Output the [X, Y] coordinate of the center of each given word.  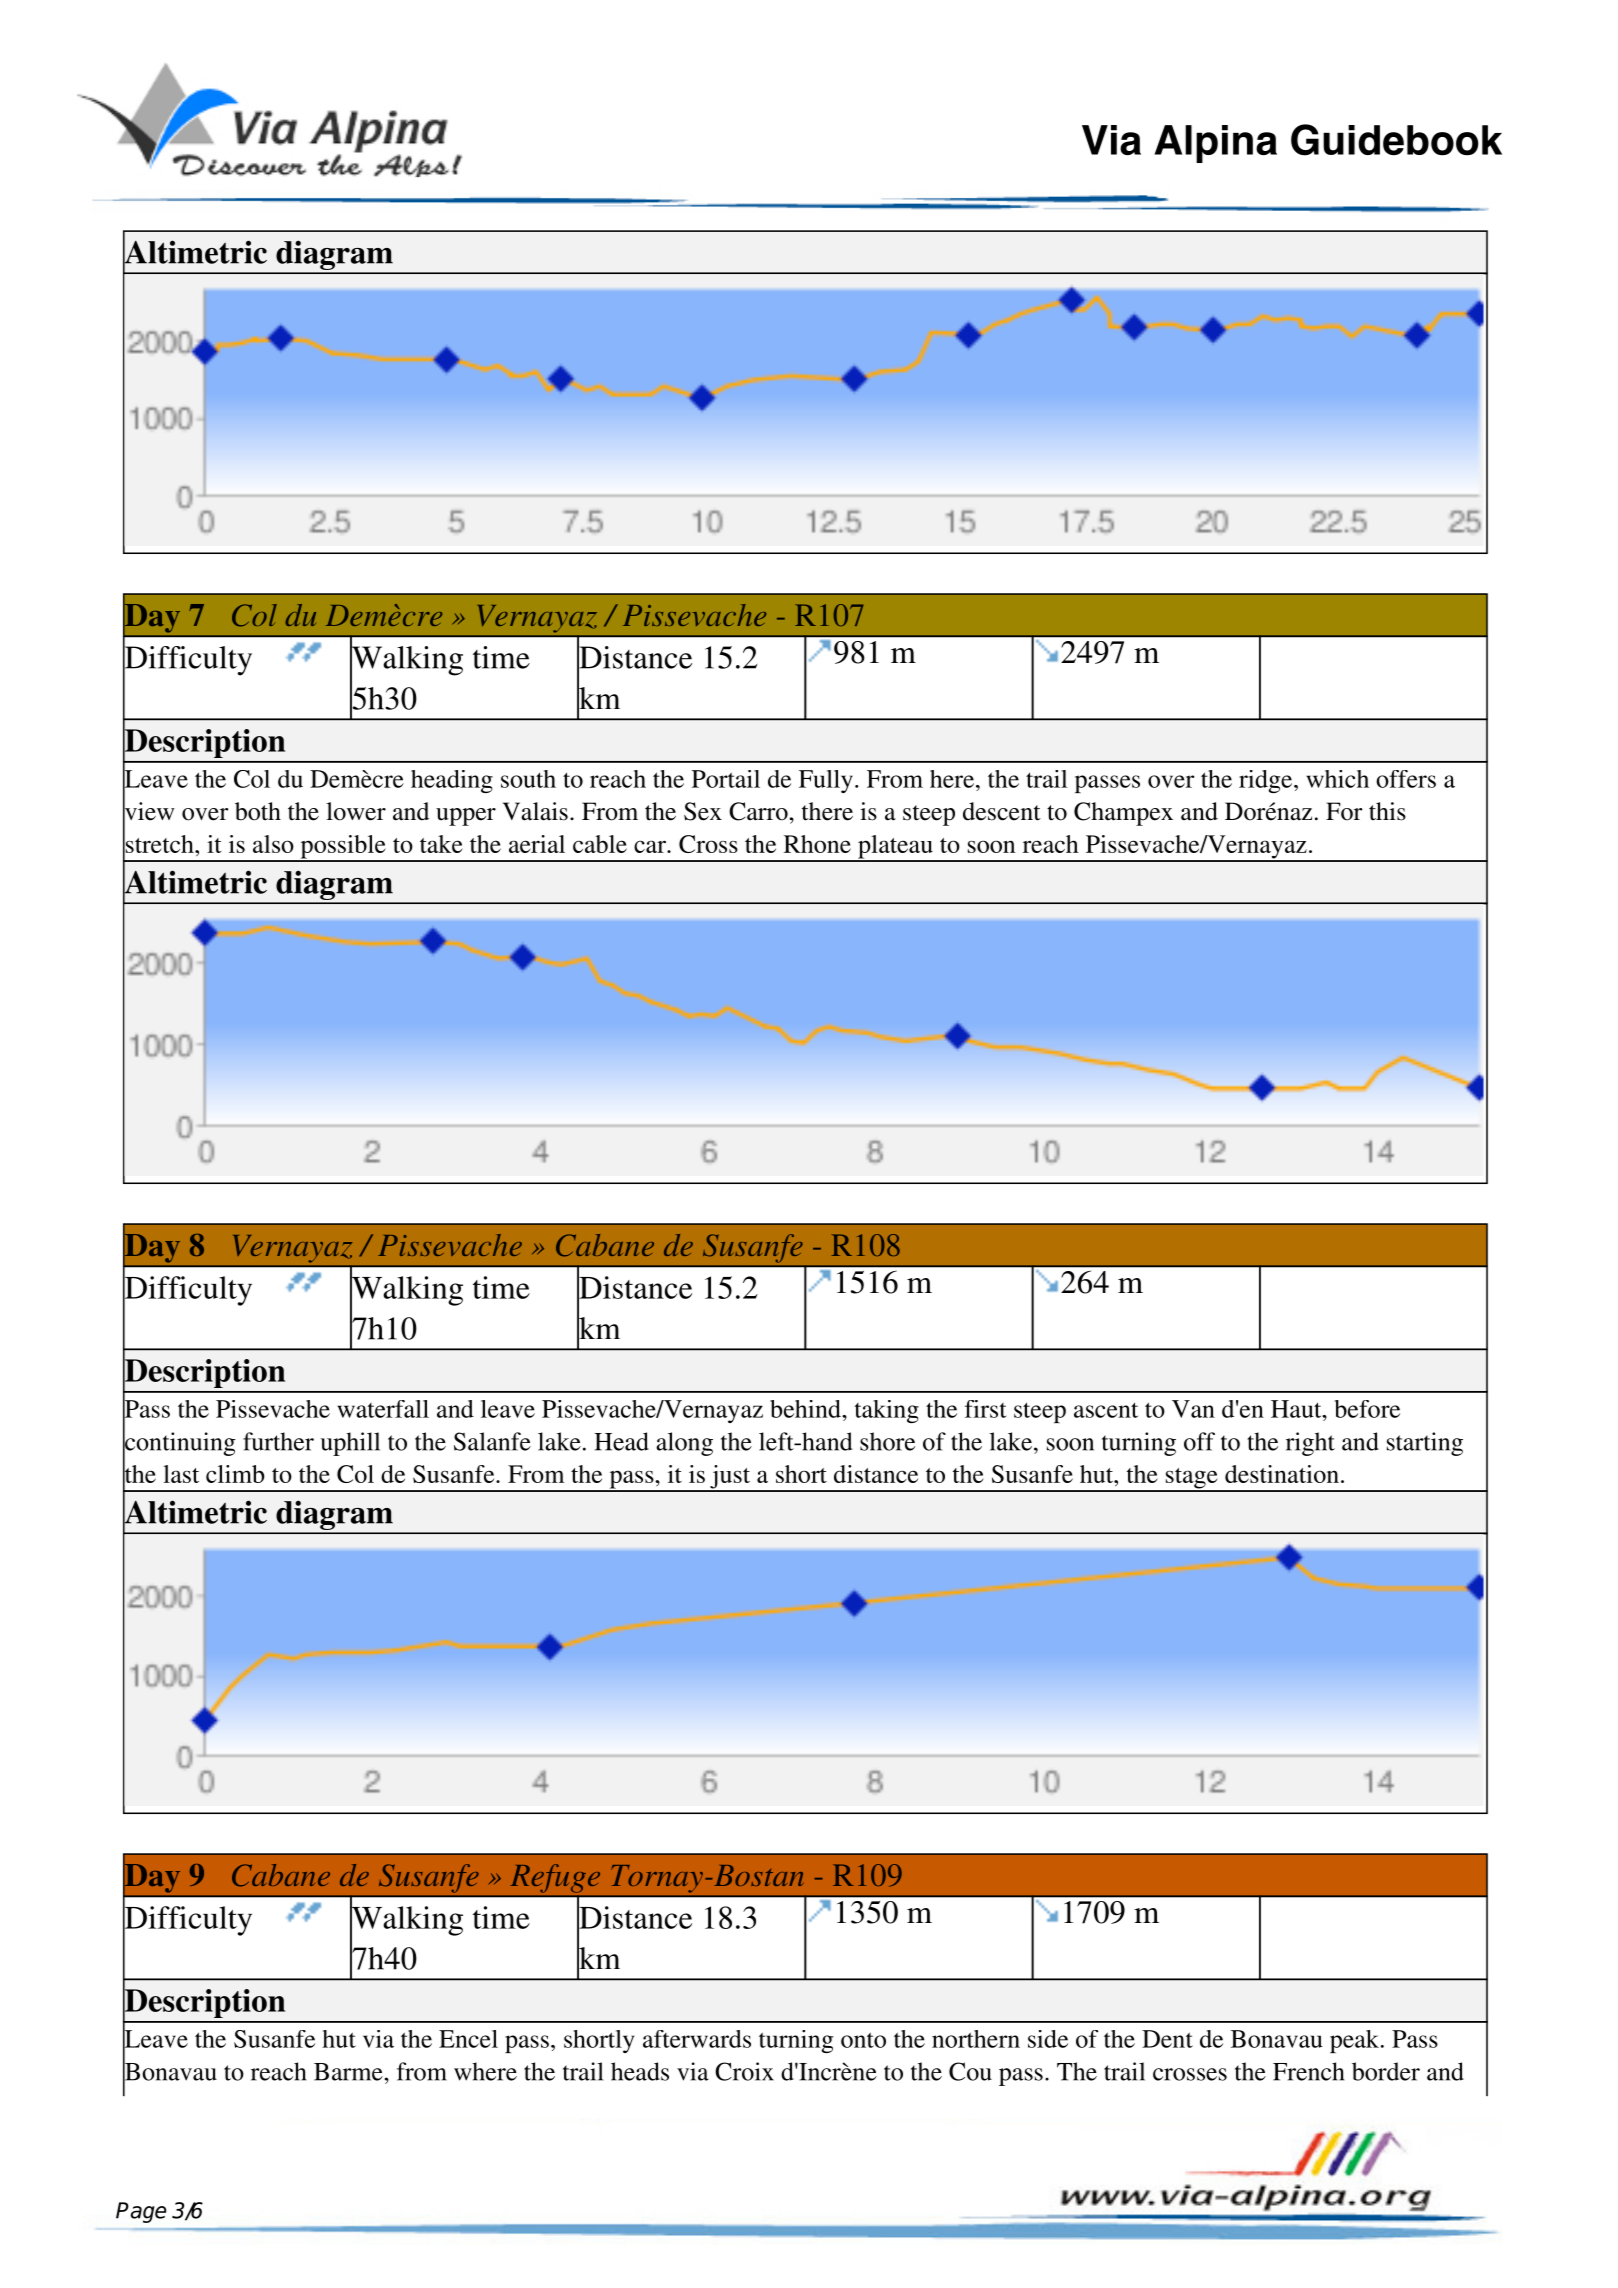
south [528, 779]
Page [141, 2212]
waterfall [383, 1409]
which [1337, 779]
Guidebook [1396, 140]
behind [806, 1409]
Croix [744, 2071]
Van [1193, 1409]
